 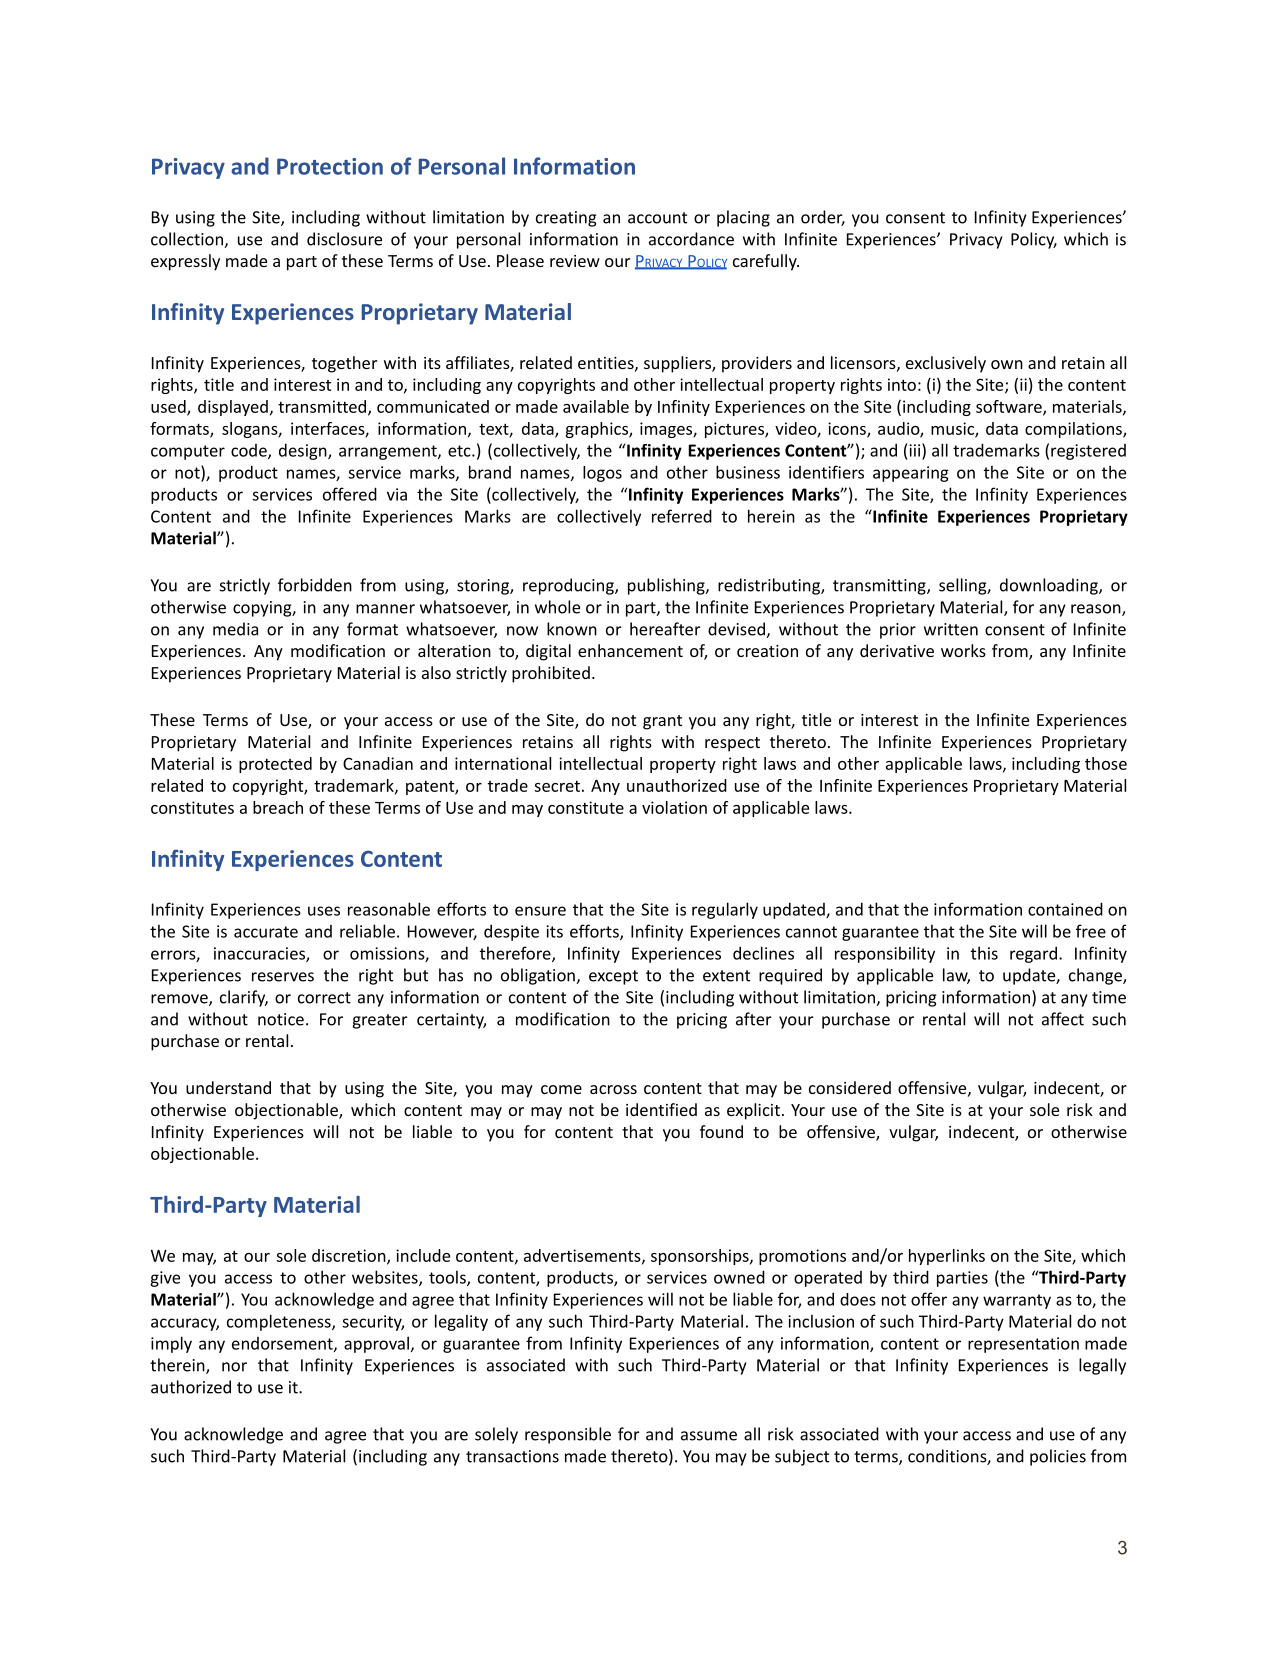 What do you see at coordinates (350, 1256) in the image?
I see `discretion` at bounding box center [350, 1256].
